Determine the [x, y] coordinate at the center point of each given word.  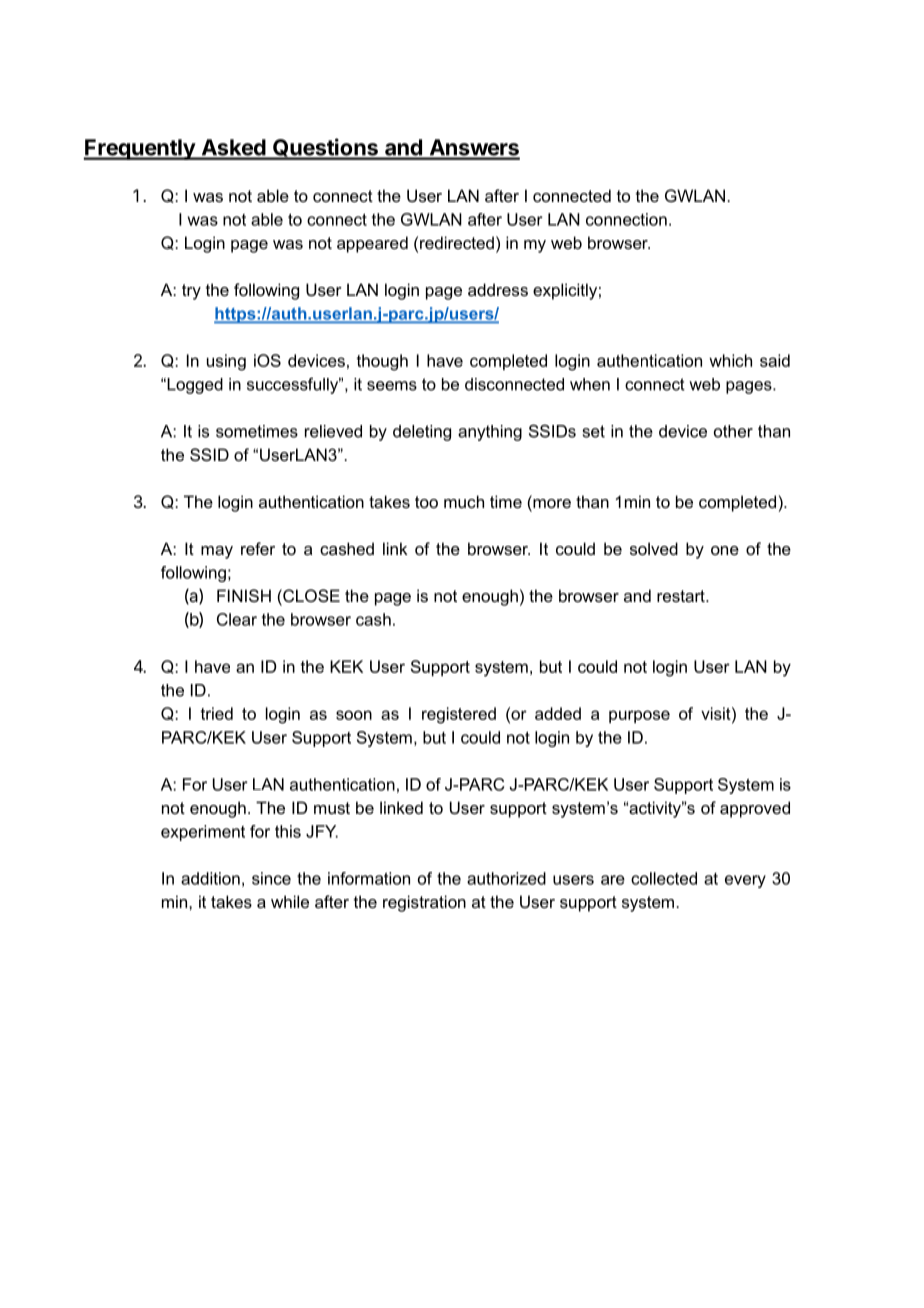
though [382, 362]
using [226, 362]
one [725, 550]
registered [459, 715]
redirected [457, 242]
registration [424, 903]
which [730, 360]
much [464, 501]
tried [216, 713]
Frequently [140, 149]
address [498, 289]
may [217, 552]
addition [210, 878]
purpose [639, 716]
